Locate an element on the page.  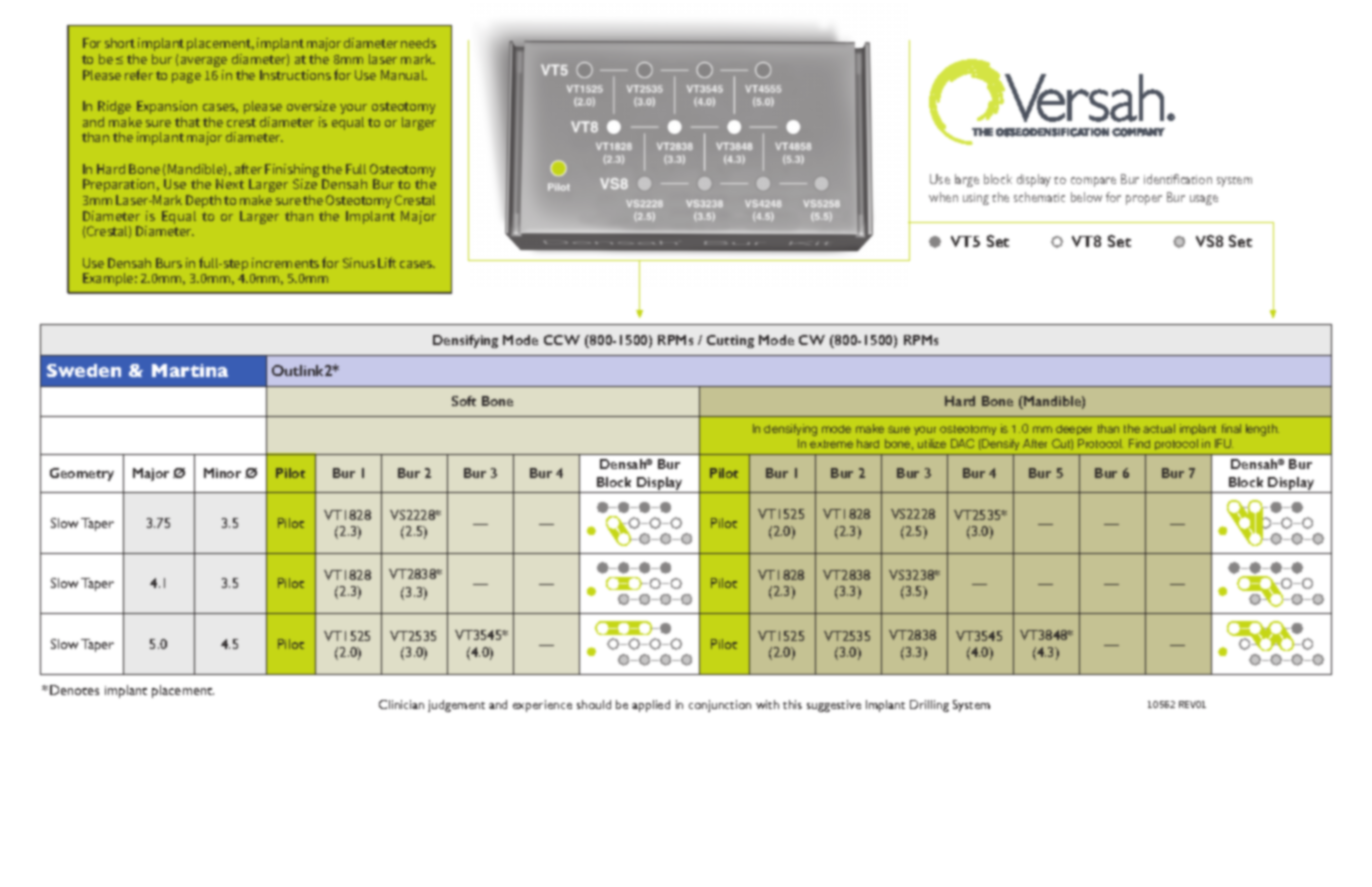
Martina is located at coordinates (190, 370).
